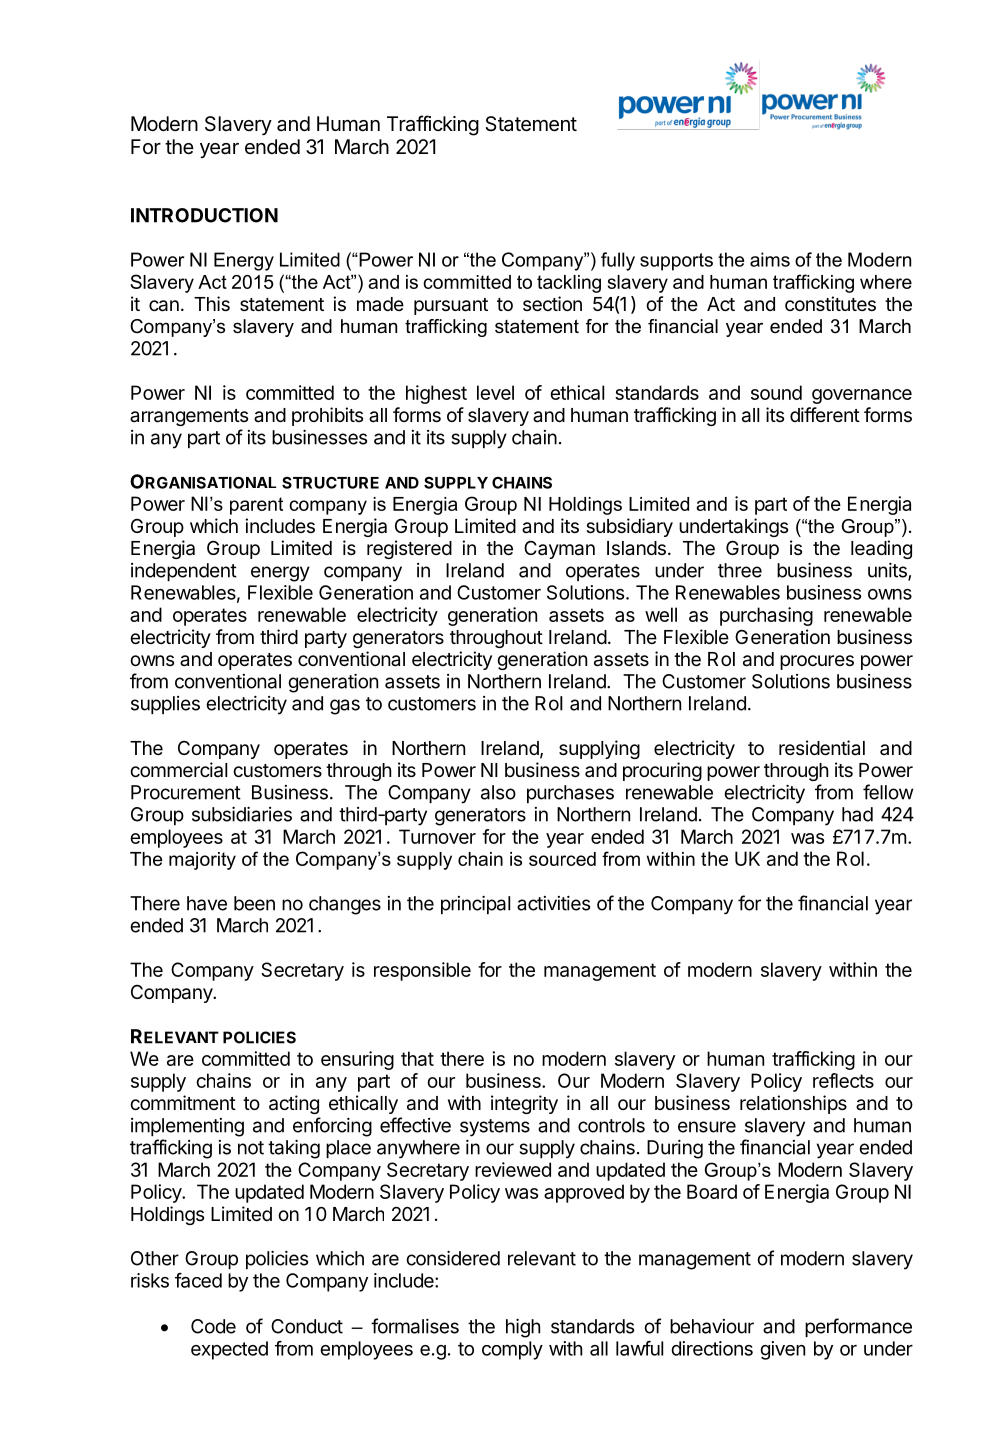 The width and height of the screenshot is (999, 1455). Describe the element at coordinates (770, 259) in the screenshot. I see `aims` at that location.
